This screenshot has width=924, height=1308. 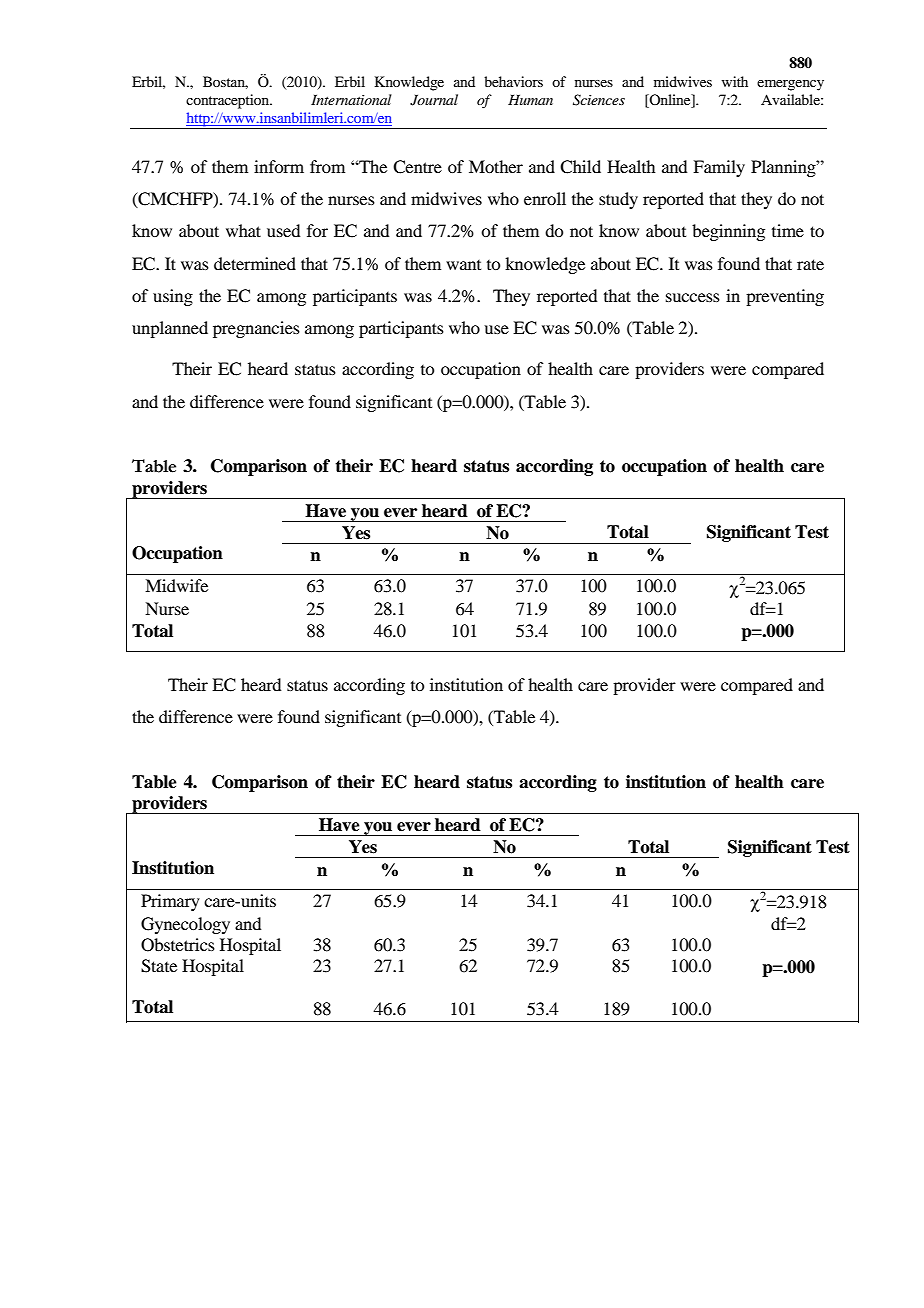 What do you see at coordinates (229, 101) in the screenshot?
I see `contraception` at bounding box center [229, 101].
